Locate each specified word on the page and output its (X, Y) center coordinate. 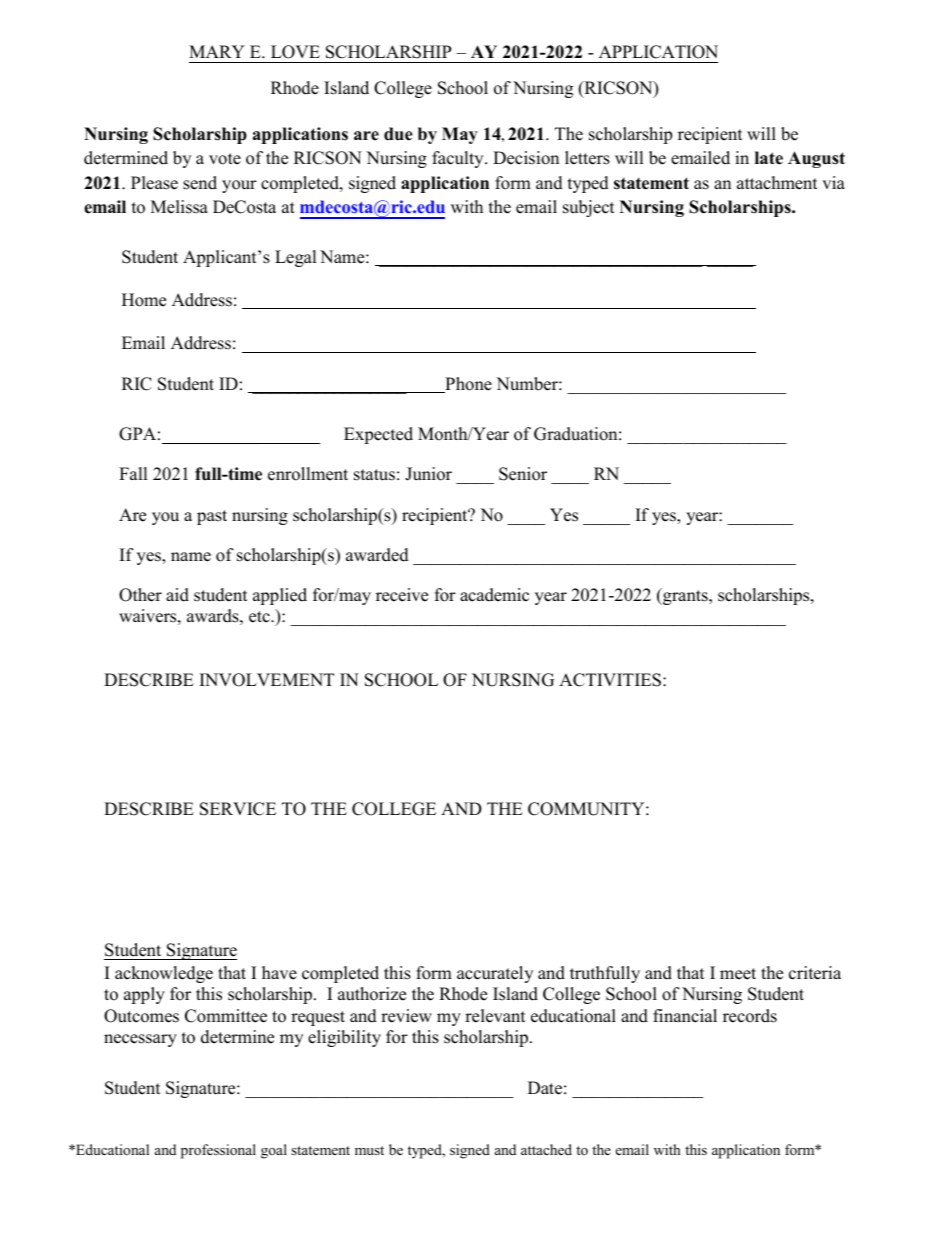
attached (546, 1149)
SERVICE (238, 809)
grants (685, 596)
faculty (459, 159)
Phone (467, 385)
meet (738, 974)
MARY (217, 51)
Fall (133, 473)
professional (218, 1151)
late (769, 158)
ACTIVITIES (610, 680)
